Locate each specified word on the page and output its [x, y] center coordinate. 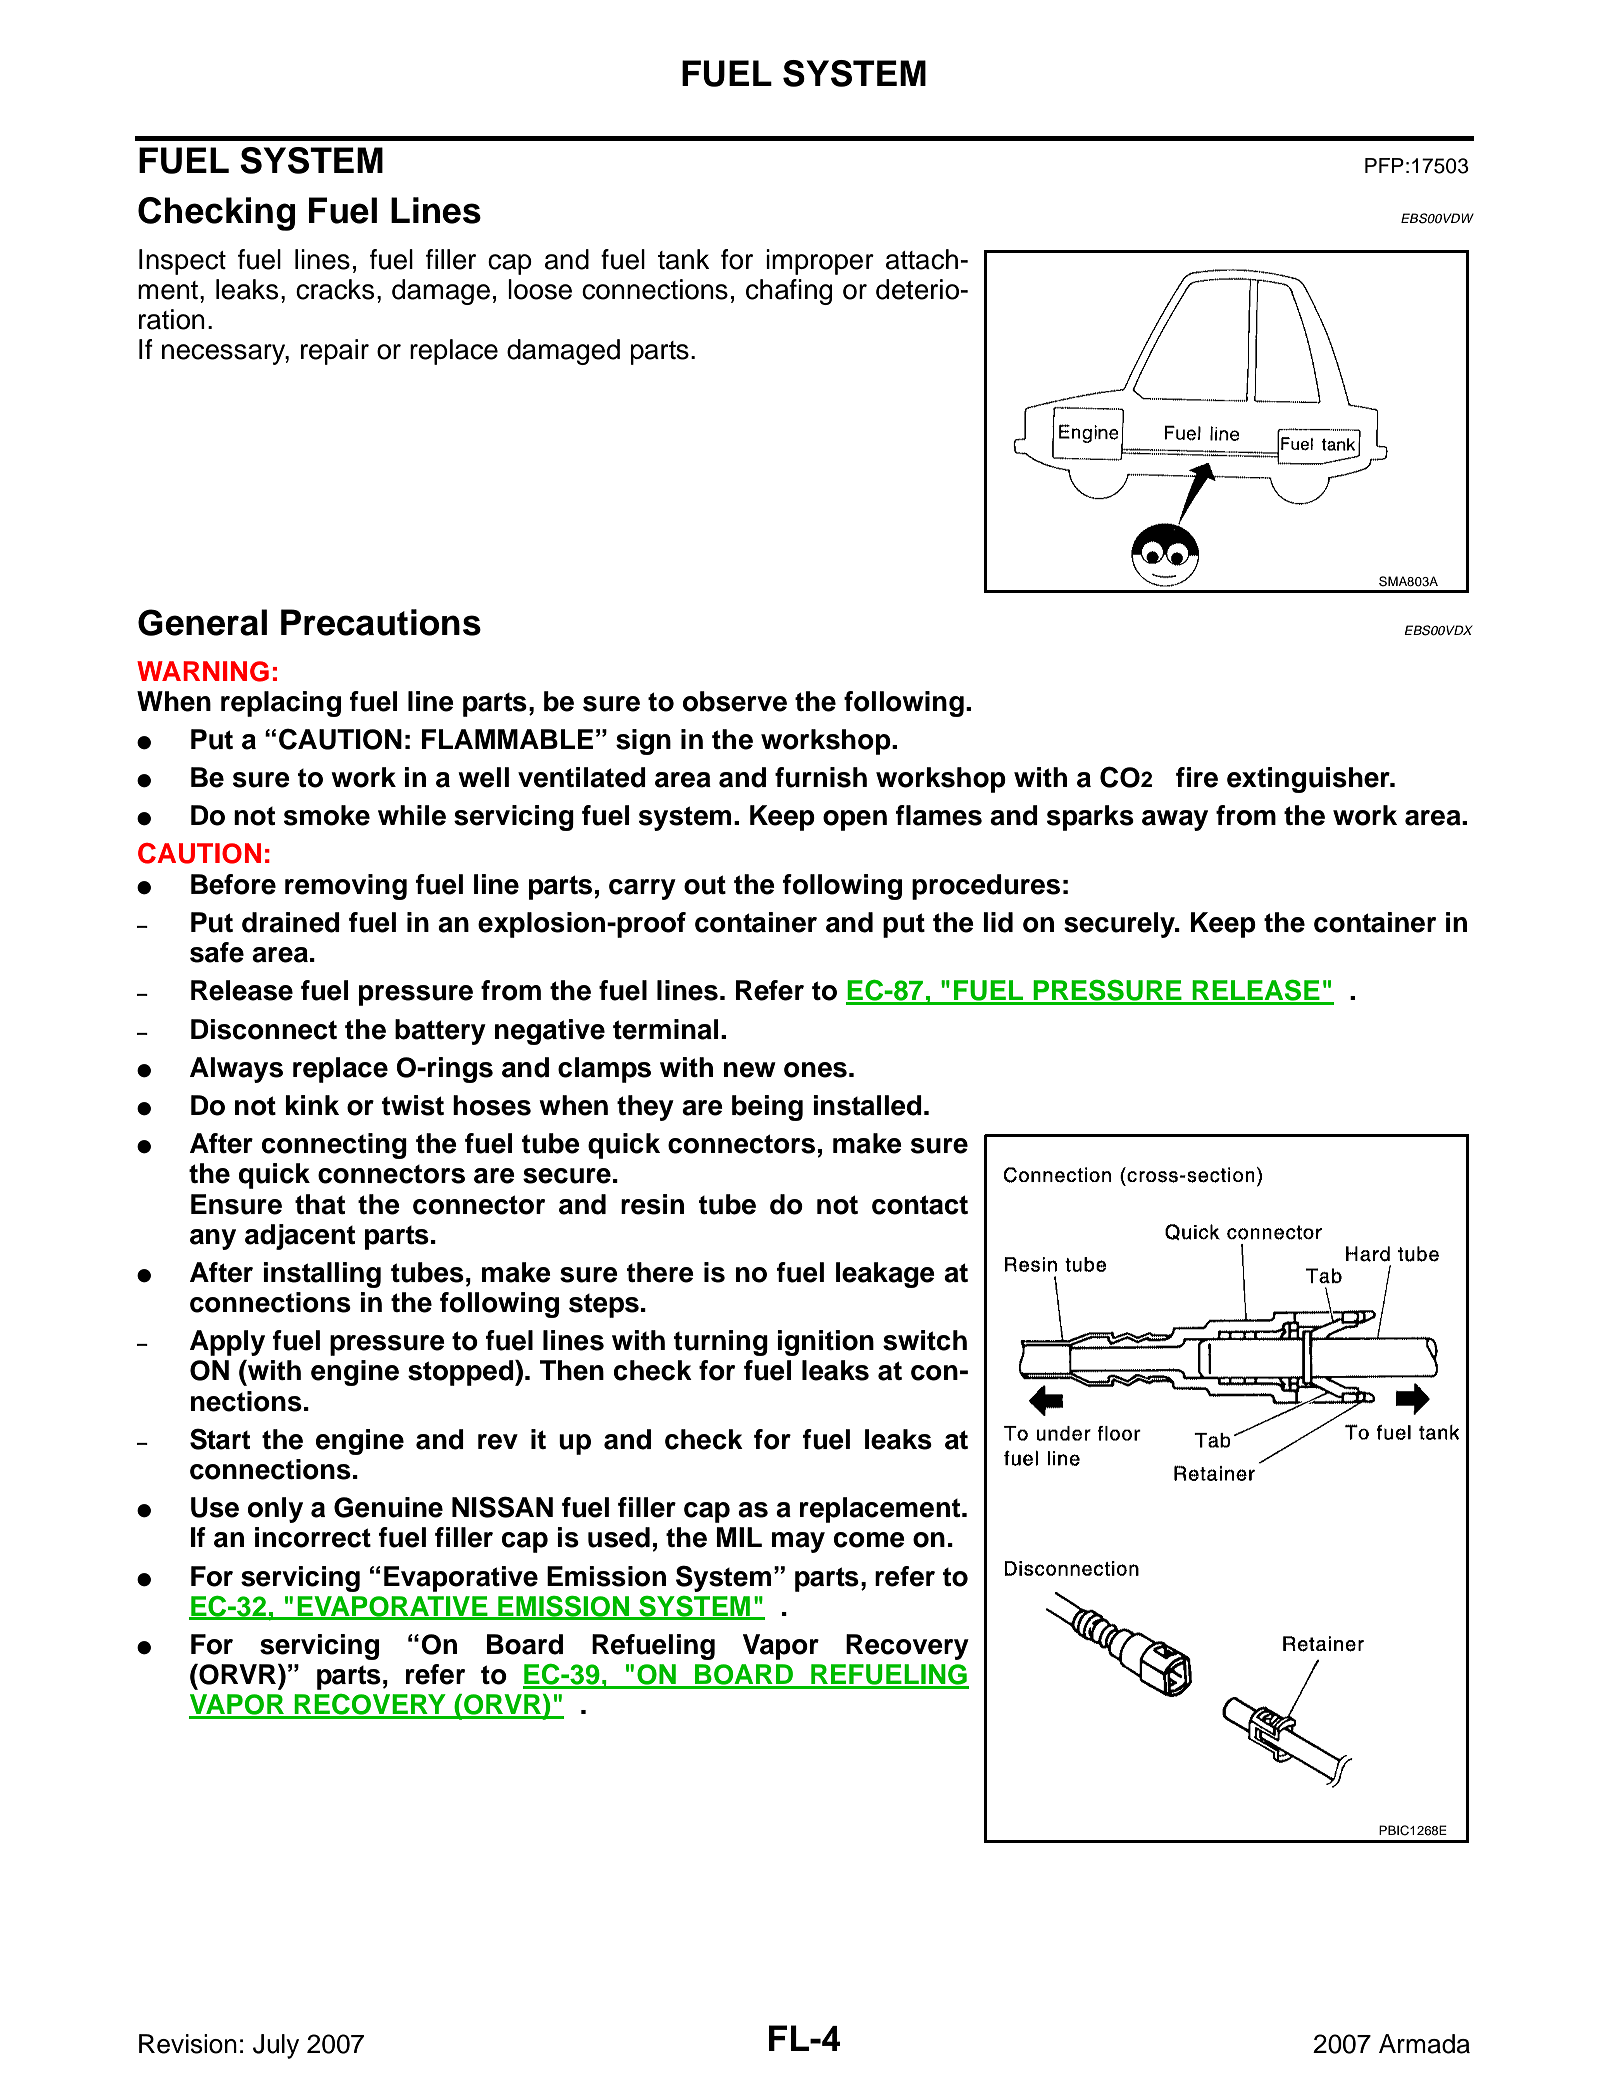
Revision [188, 2044]
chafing [789, 292]
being [767, 1108]
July [276, 2046]
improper [820, 262]
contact [920, 1205]
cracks [335, 289]
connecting [334, 1146]
